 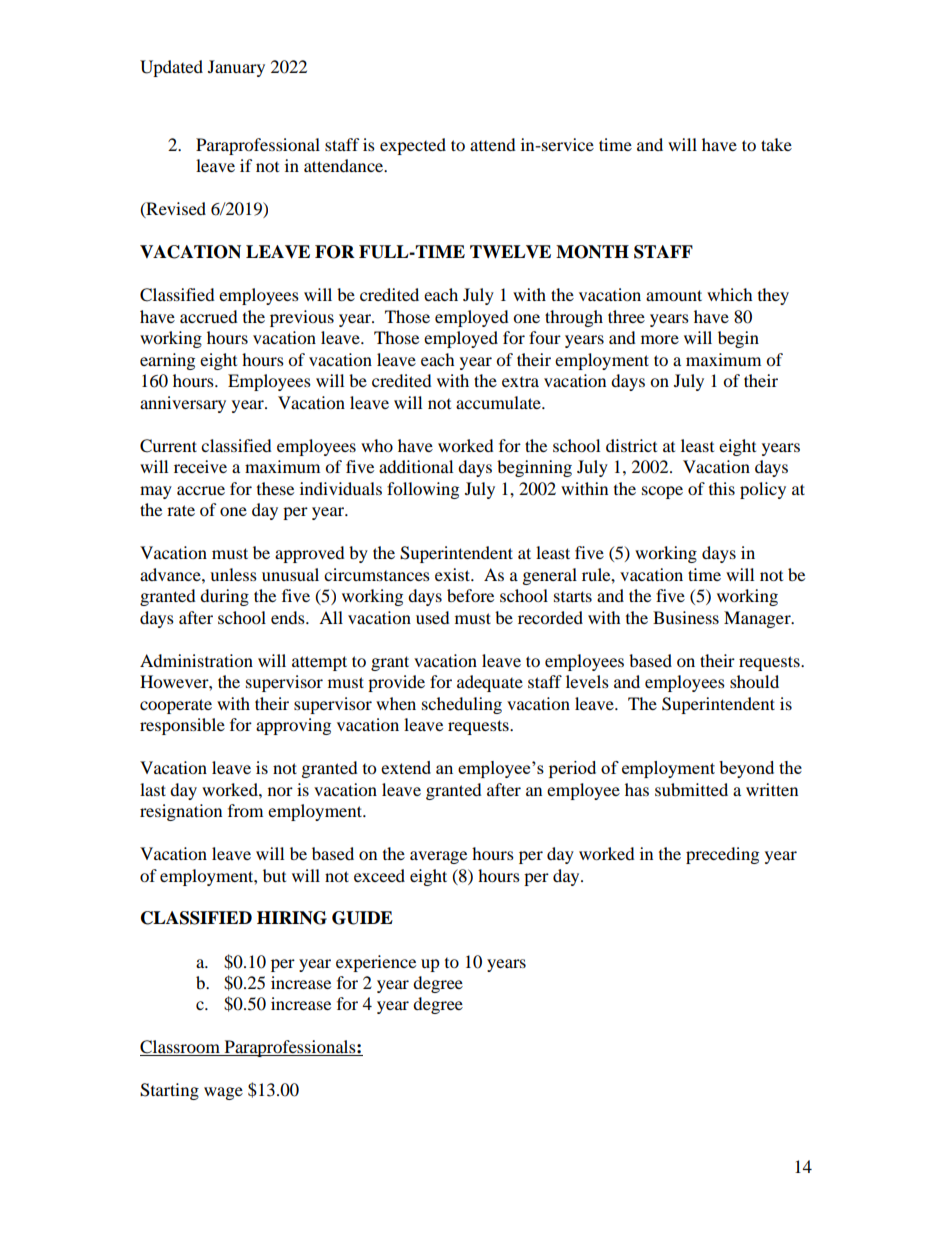 I want to click on Business, so click(x=686, y=617).
